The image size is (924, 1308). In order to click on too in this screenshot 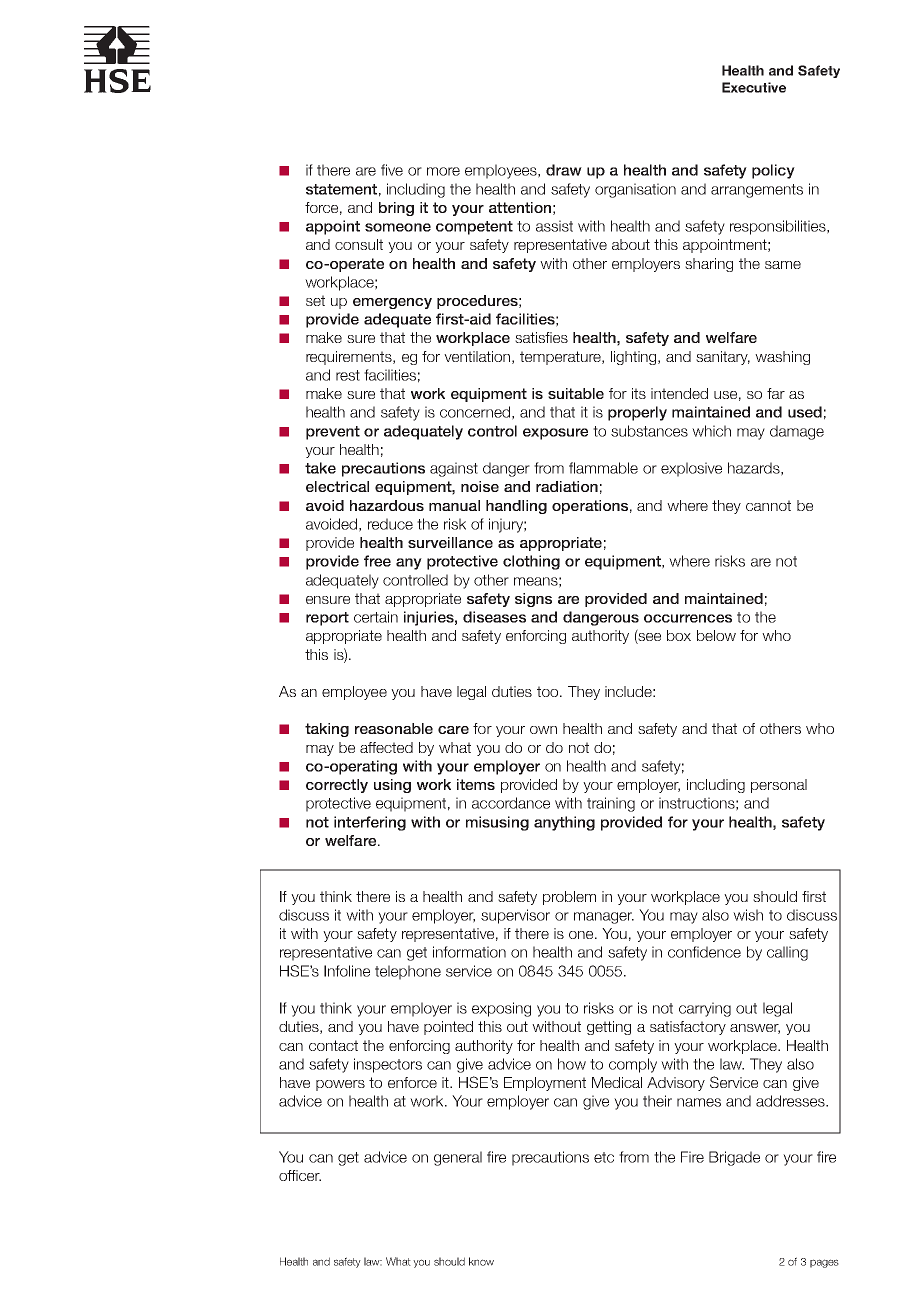, I will do `click(549, 691)`.
